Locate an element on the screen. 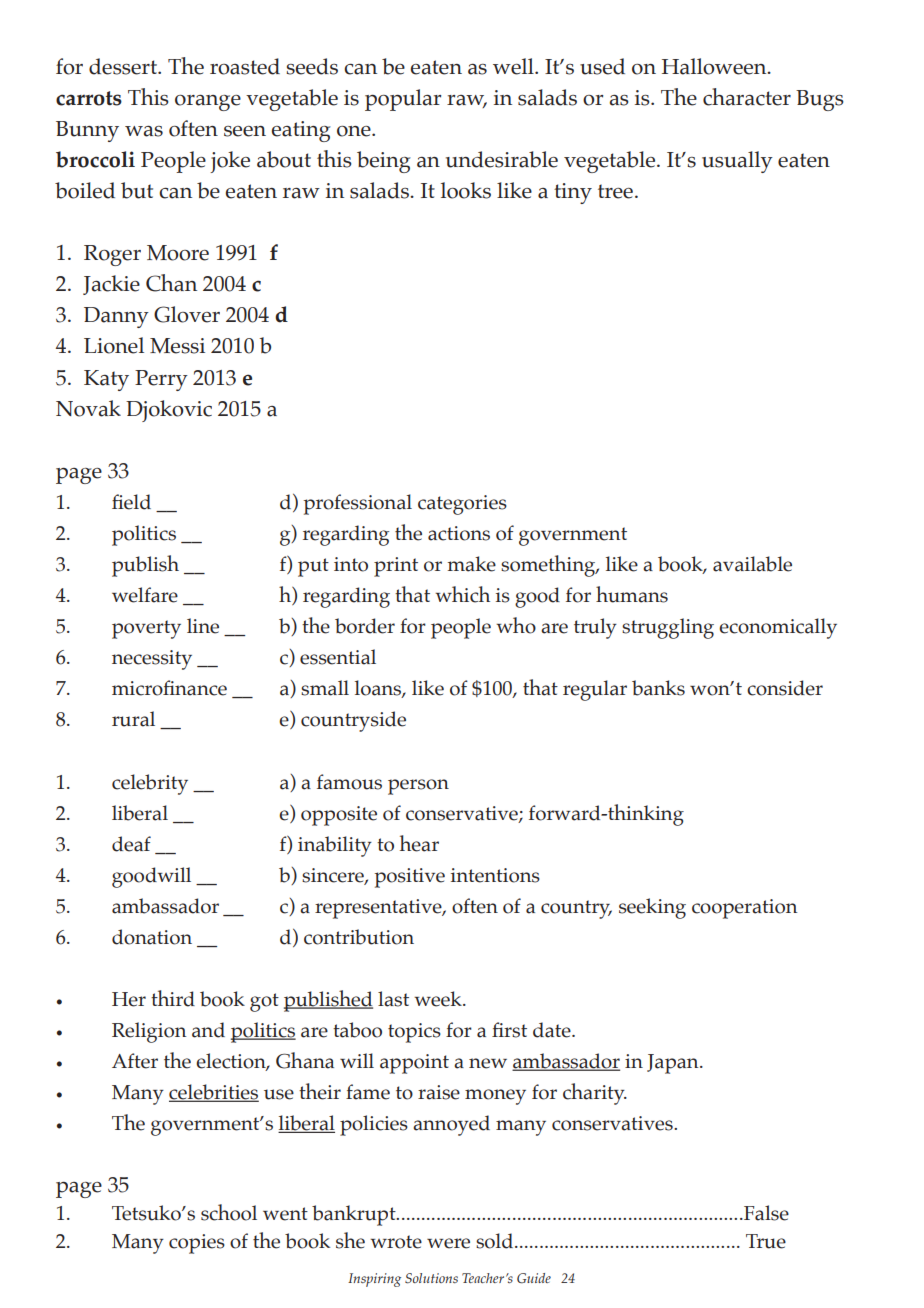 The image size is (924, 1308). microfinance is located at coordinates (169, 688).
